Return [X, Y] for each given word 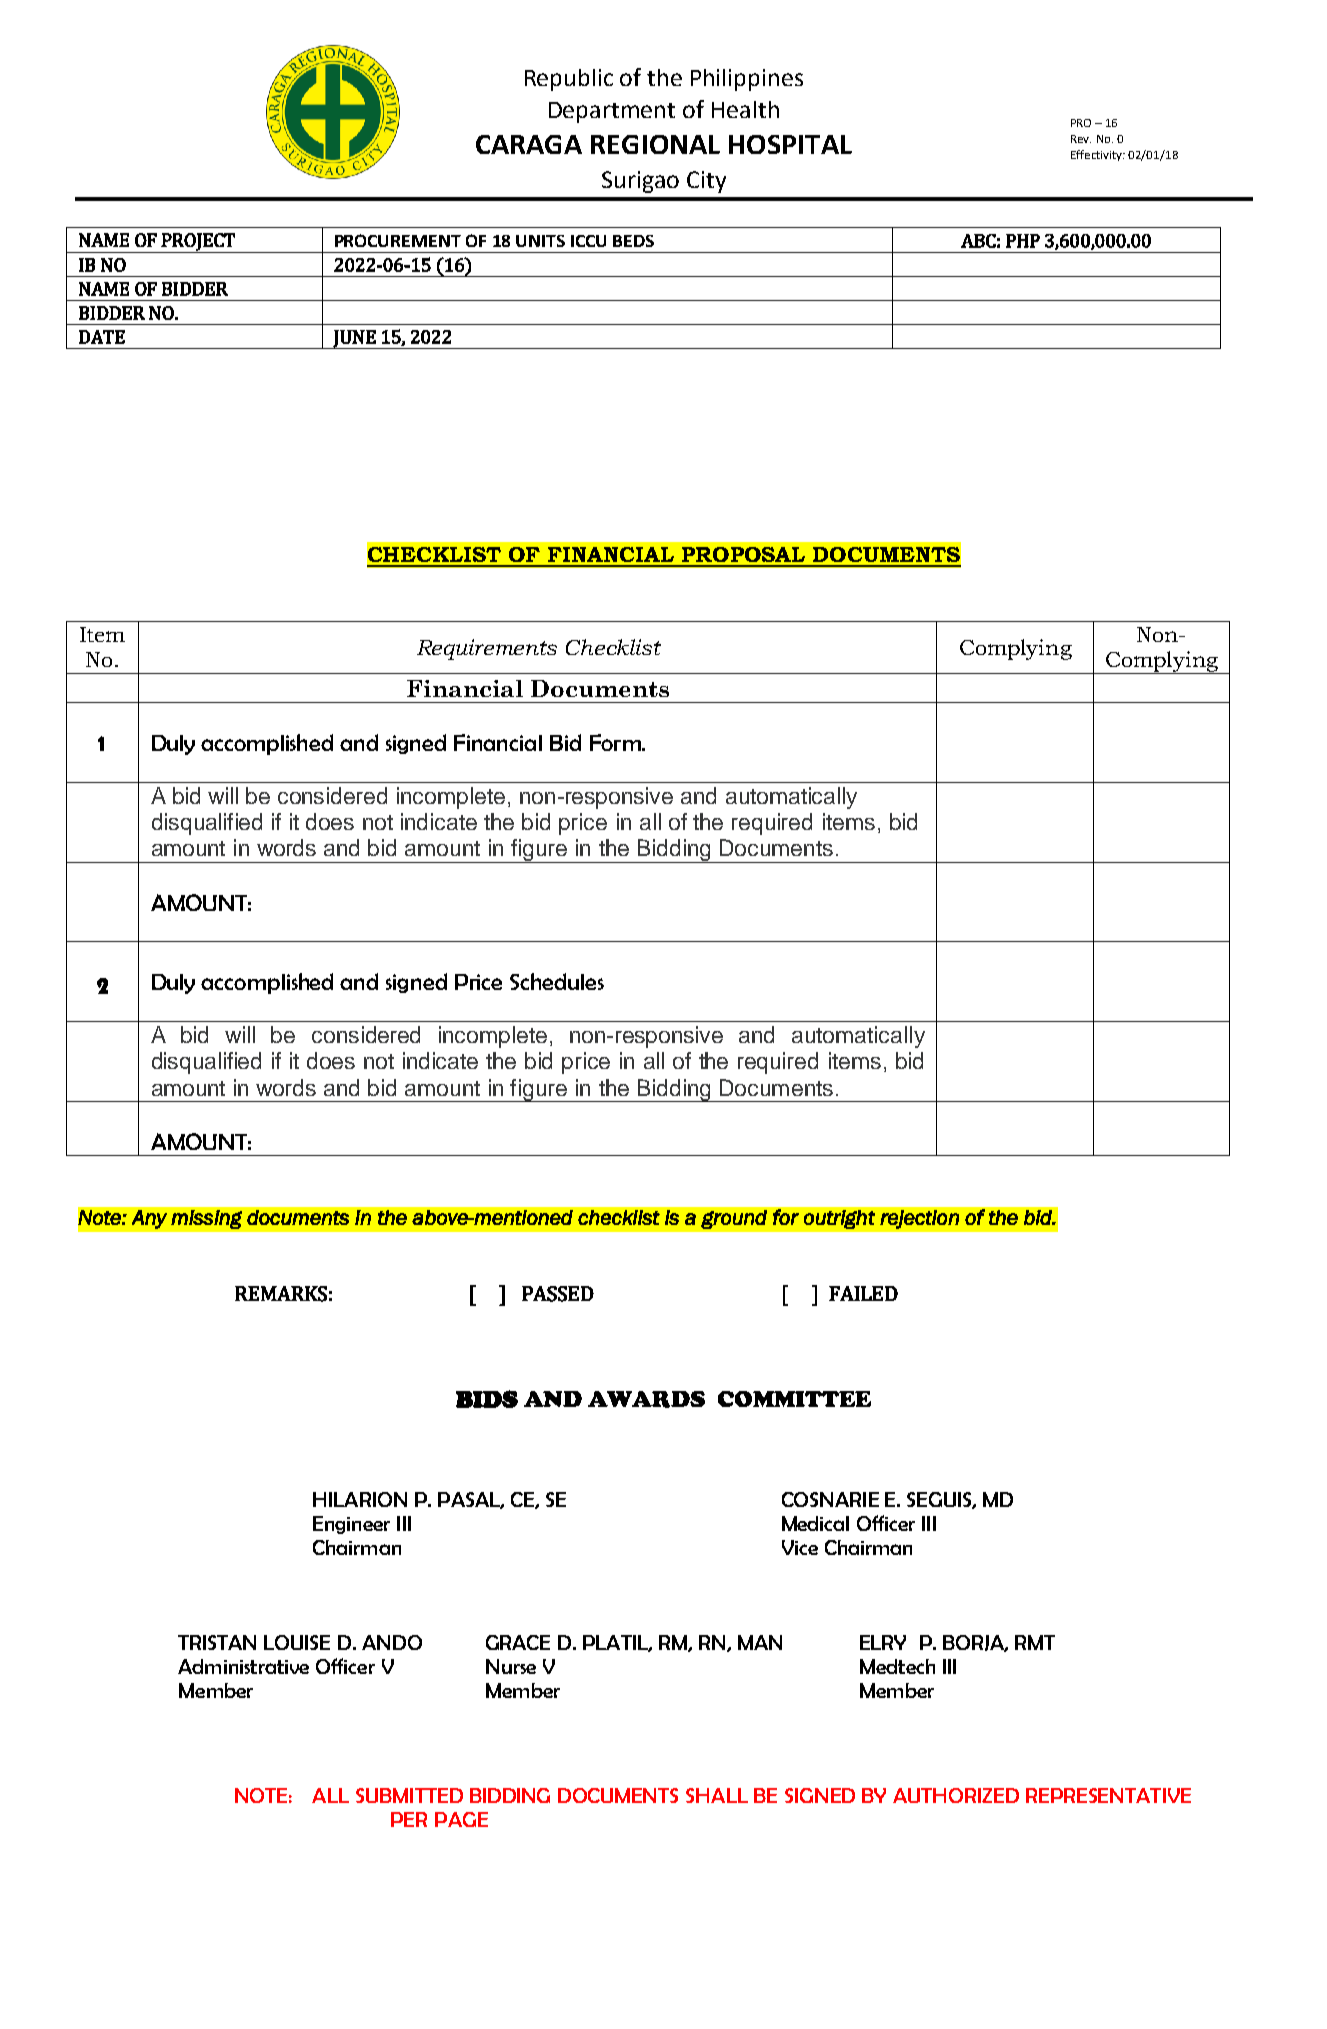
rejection [919, 1219]
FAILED [863, 1293]
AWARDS [646, 1399]
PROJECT [198, 243]
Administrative [243, 1666]
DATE [102, 337]
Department [612, 112]
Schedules [557, 981]
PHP [1023, 241]
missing [206, 1219]
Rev [1081, 139]
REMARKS [281, 1294]
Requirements [487, 649]
